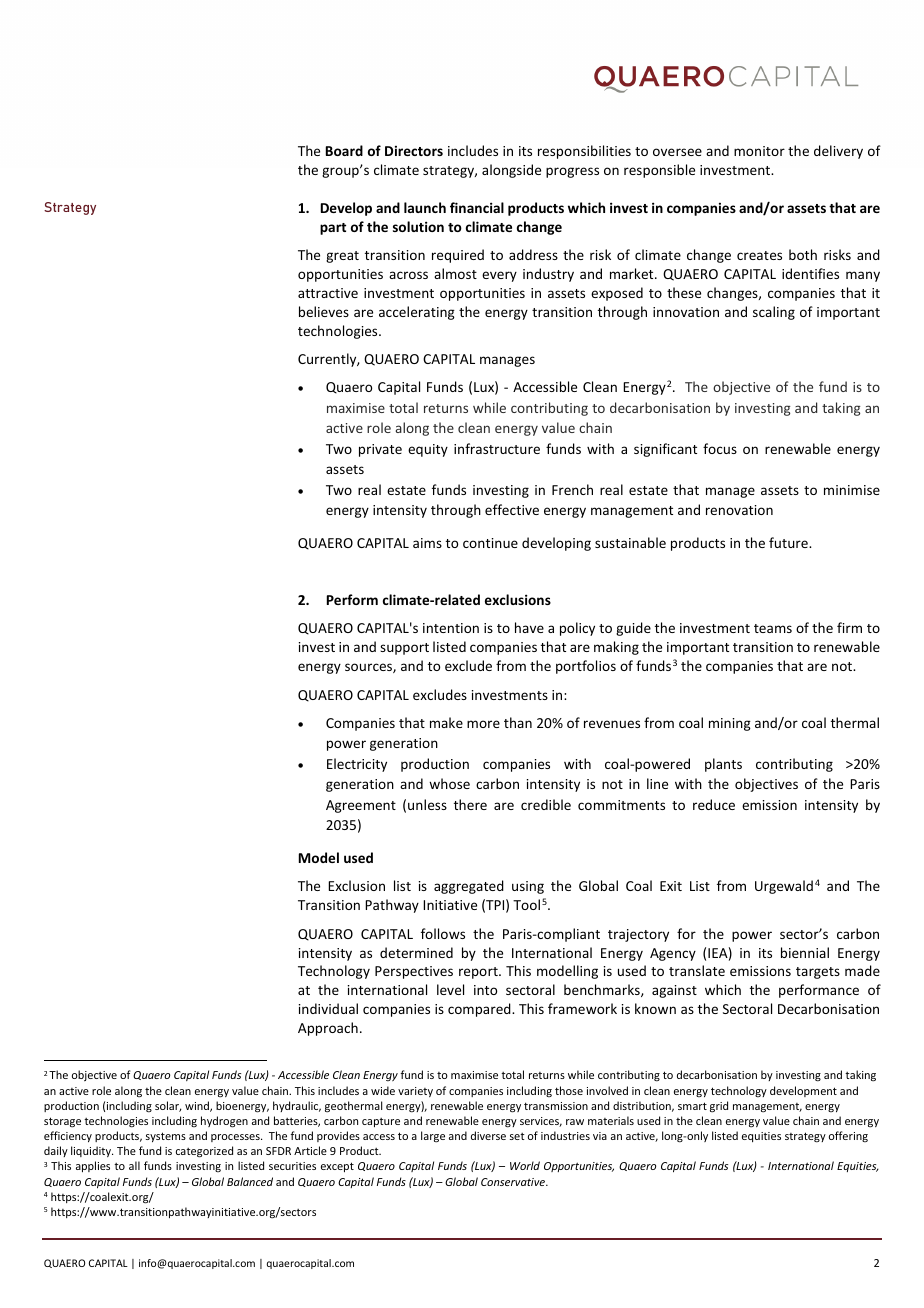 The image size is (924, 1308). Describe the element at coordinates (428, 450) in the screenshot. I see `equity` at that location.
